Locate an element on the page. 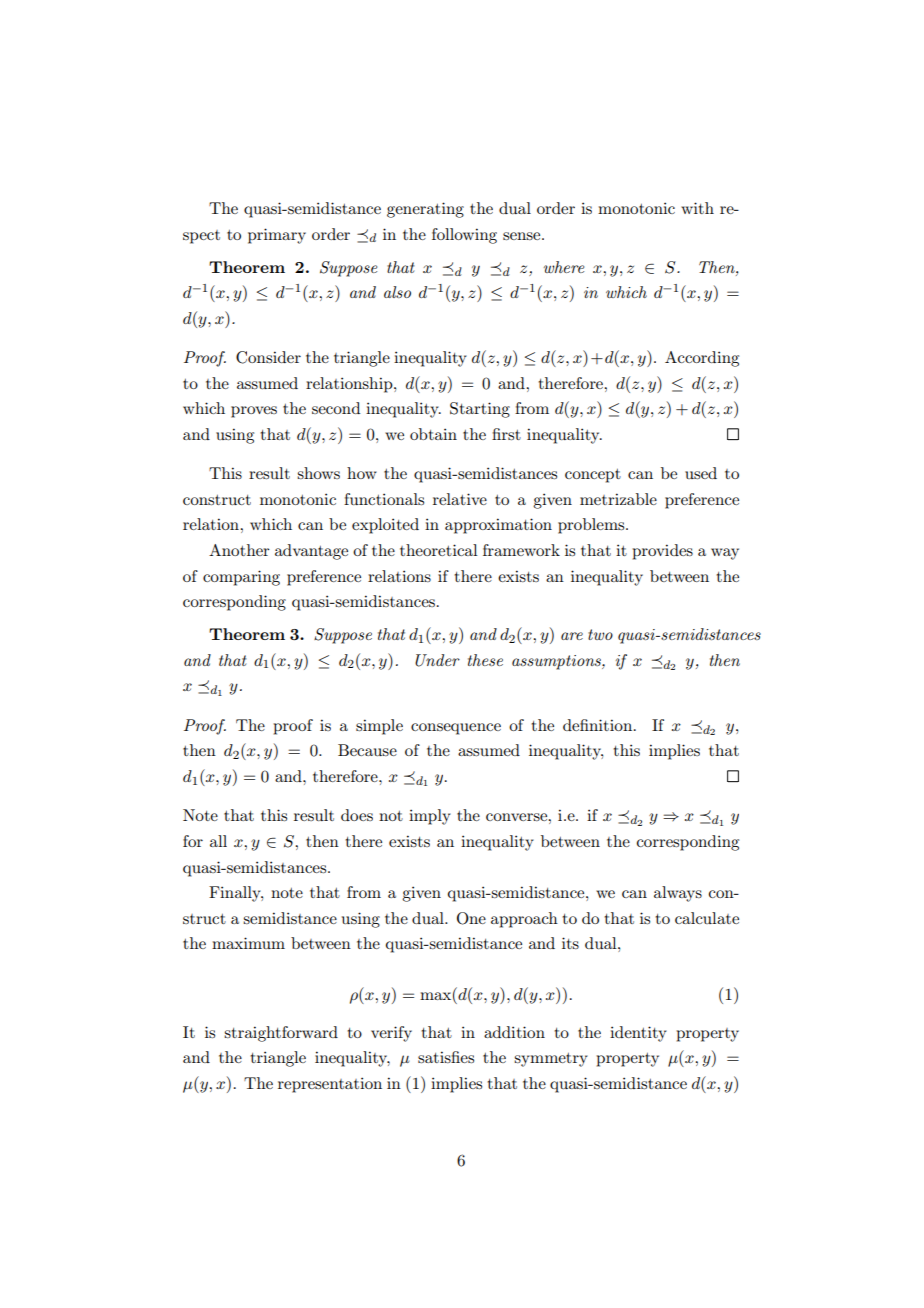  identity is located at coordinates (638, 1034).
